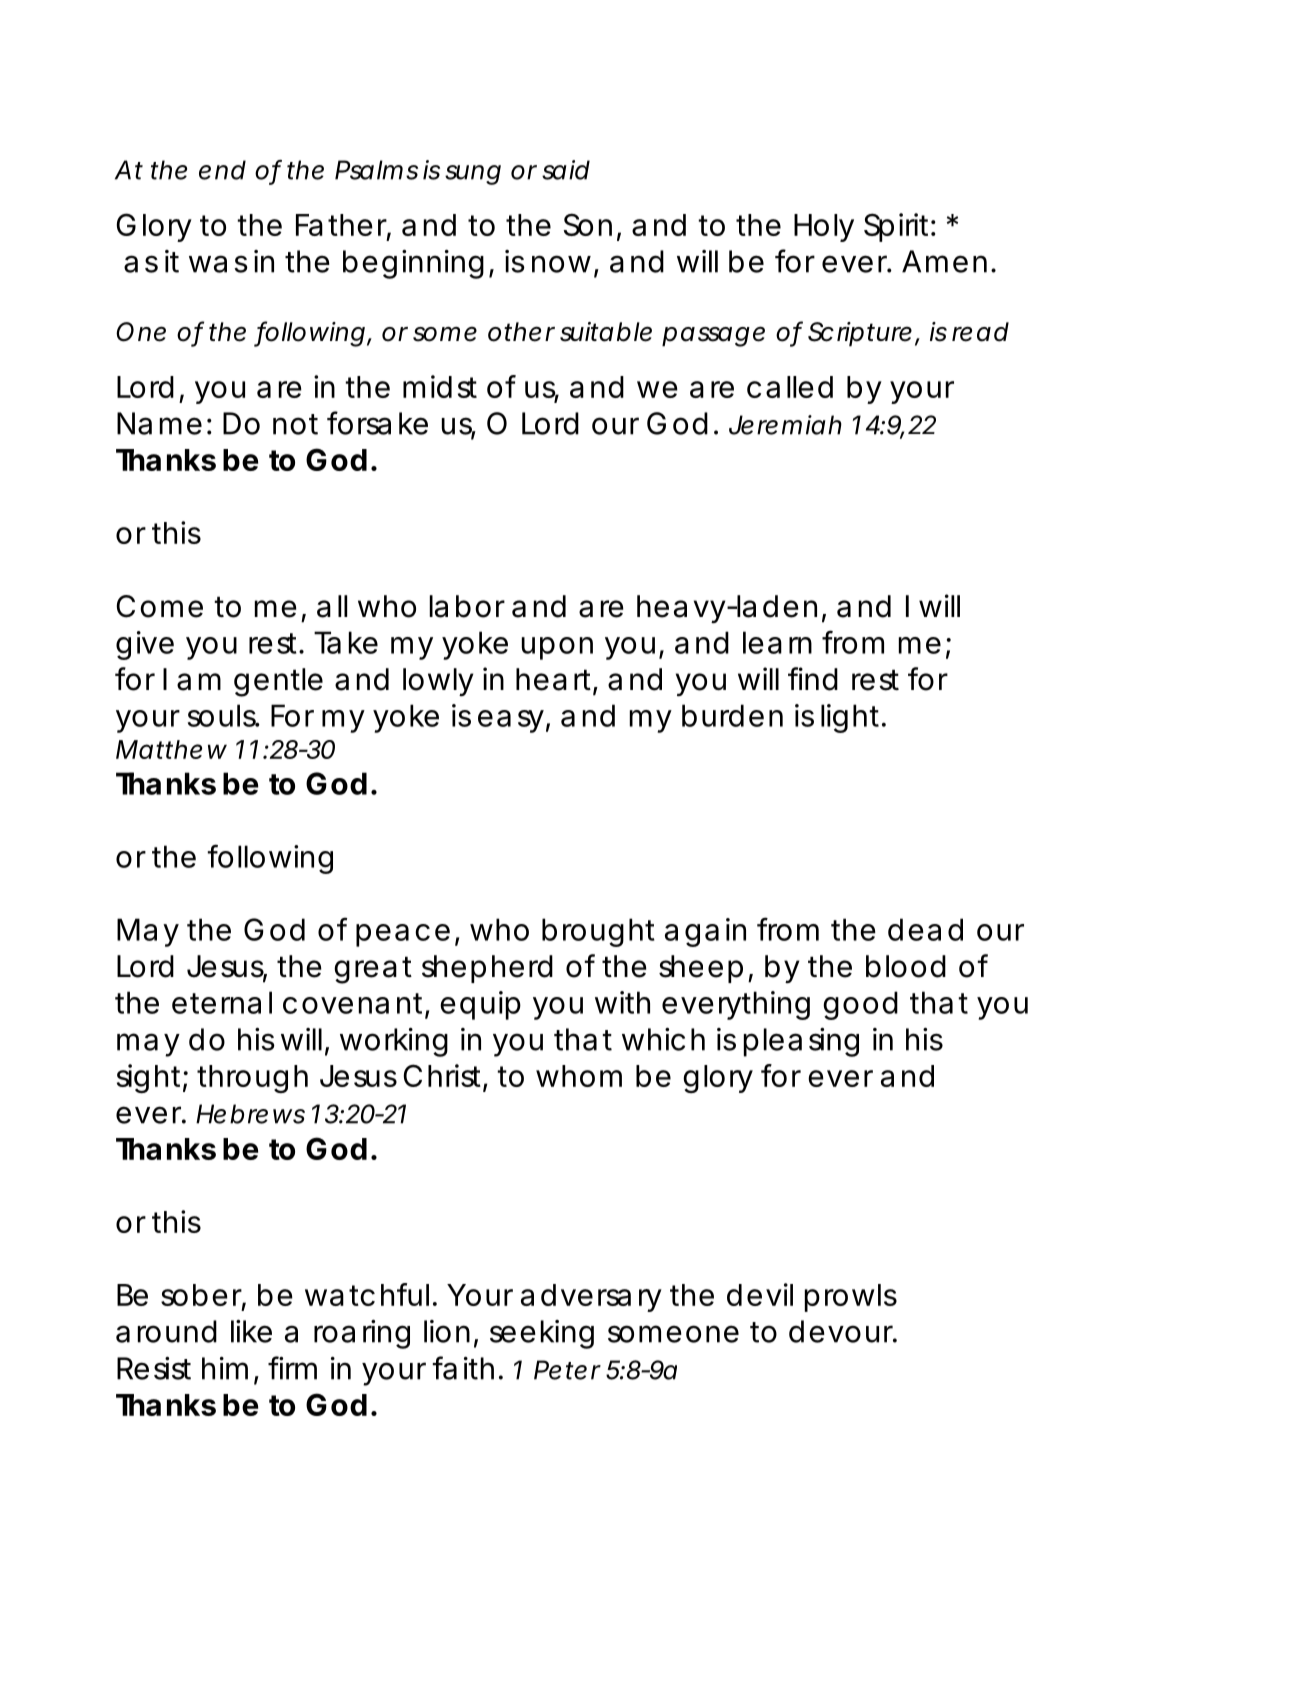  What do you see at coordinates (251, 1331) in the page?
I see `like` at bounding box center [251, 1331].
